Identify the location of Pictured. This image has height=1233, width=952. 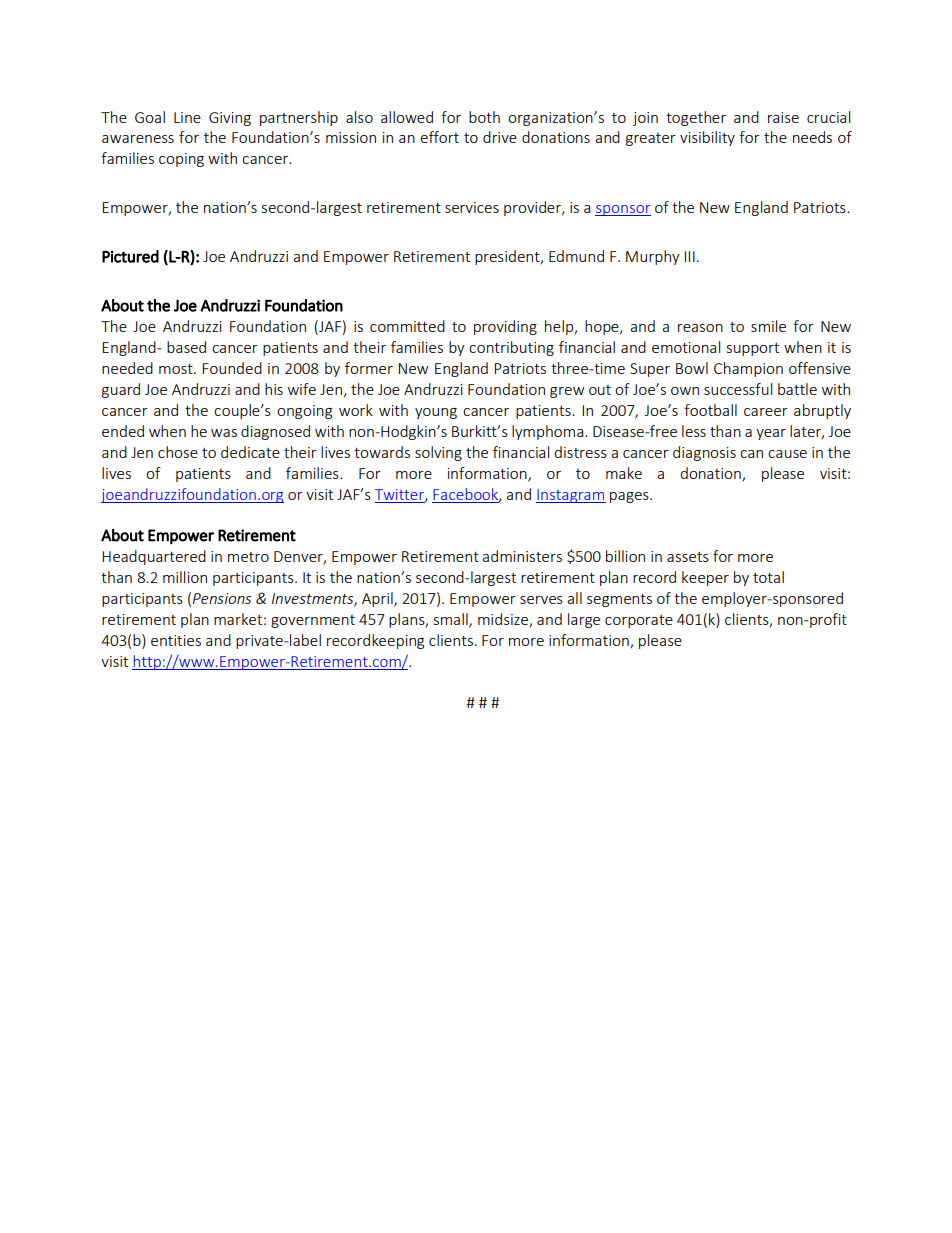
(130, 256).
